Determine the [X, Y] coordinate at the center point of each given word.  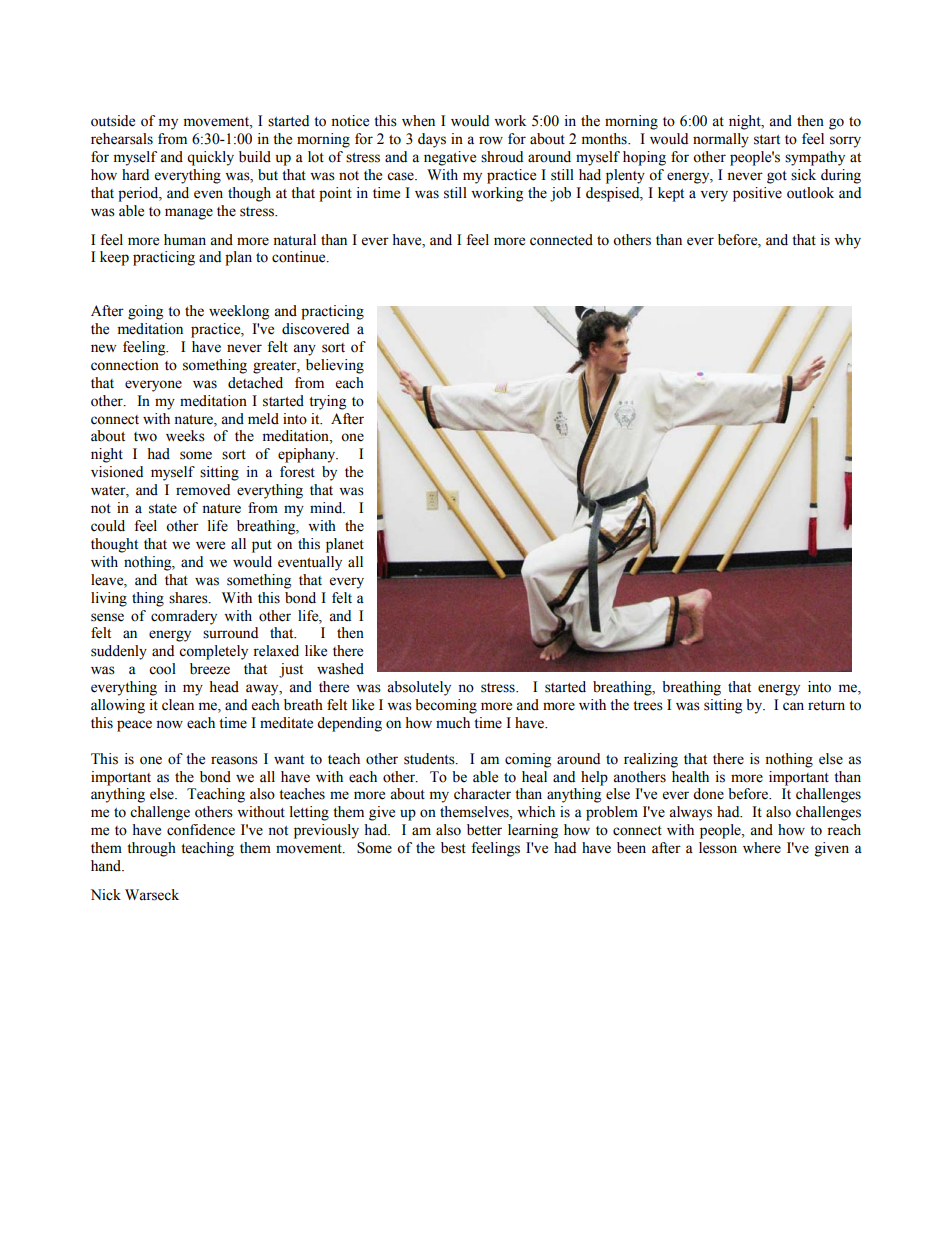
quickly [210, 158]
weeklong [239, 312]
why [847, 241]
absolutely [419, 688]
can [793, 706]
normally [721, 140]
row [491, 140]
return [826, 706]
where [762, 848]
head [224, 687]
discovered [315, 329]
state [163, 509]
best [453, 848]
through [151, 849]
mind [327, 508]
